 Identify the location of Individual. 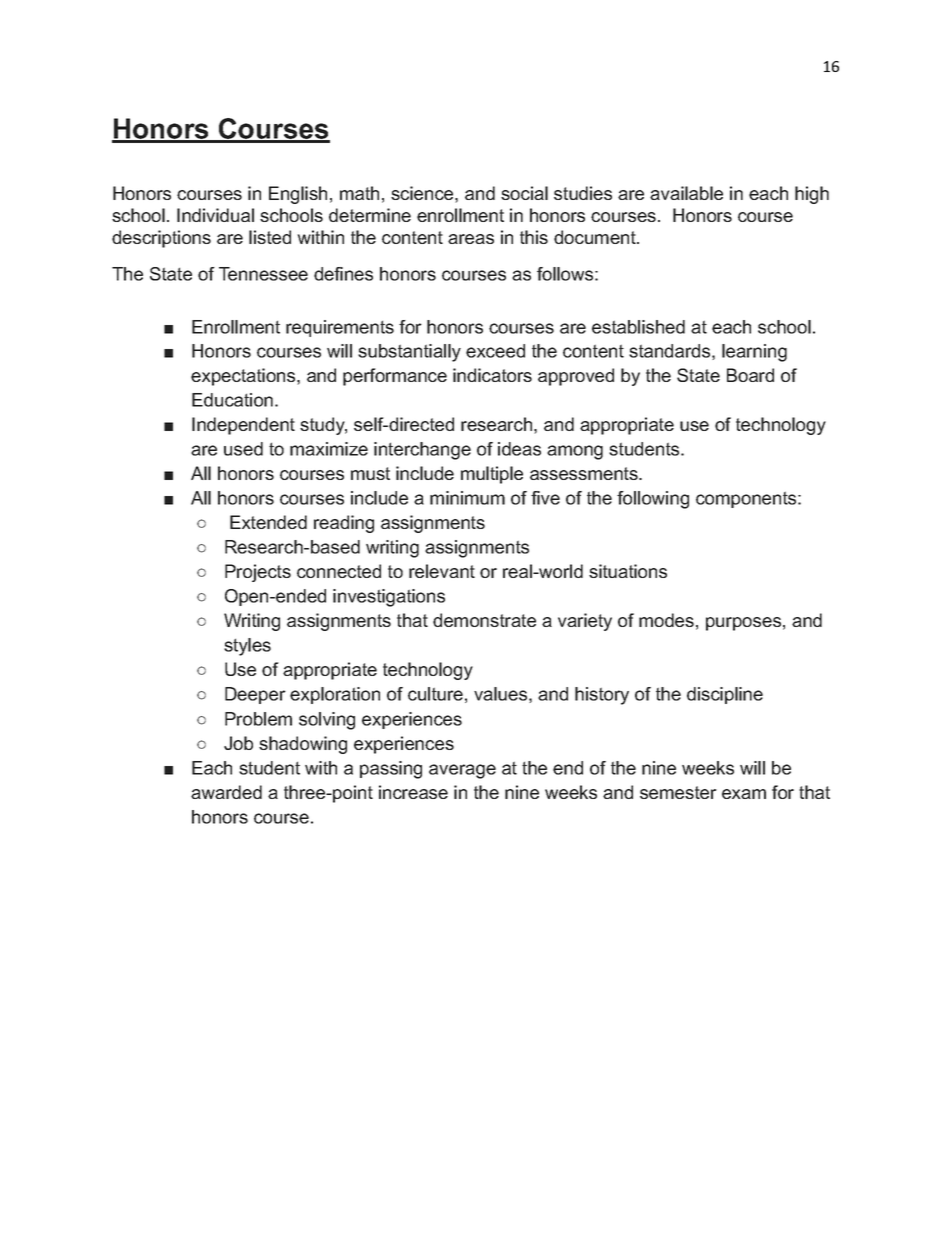
(215, 215).
